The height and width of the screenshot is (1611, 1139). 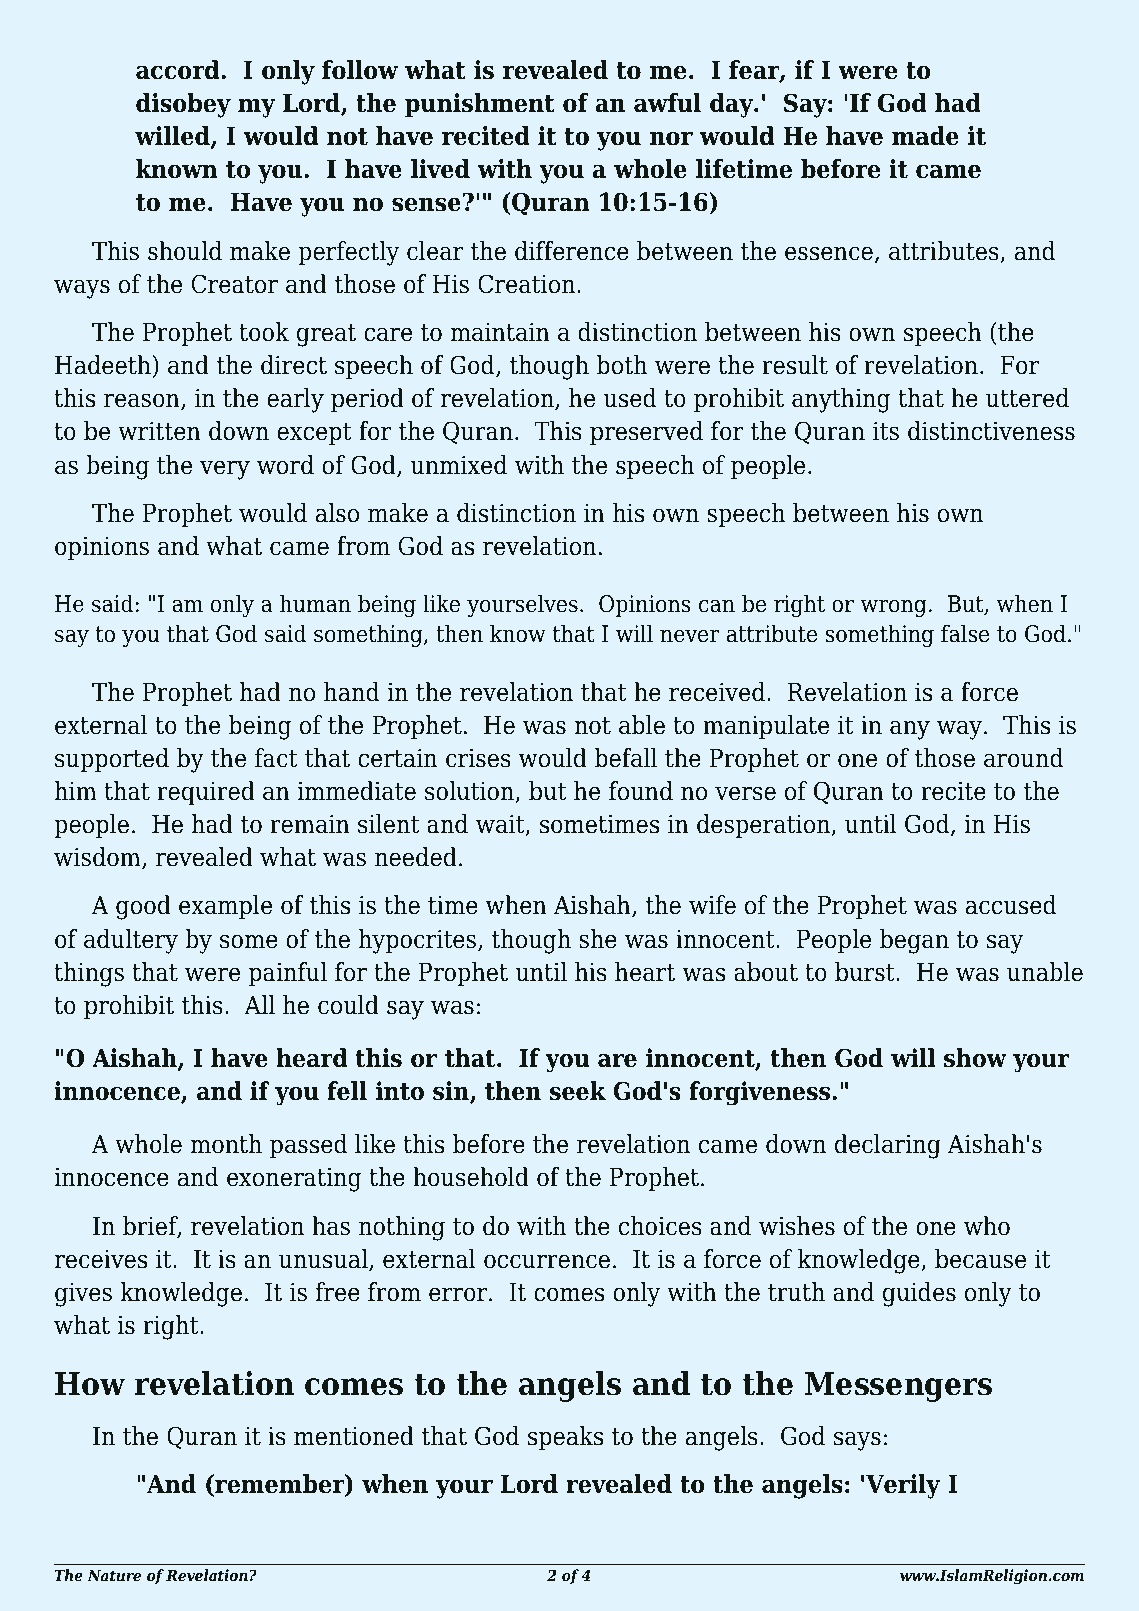 What do you see at coordinates (114, 1575) in the screenshot?
I see `Nature` at bounding box center [114, 1575].
